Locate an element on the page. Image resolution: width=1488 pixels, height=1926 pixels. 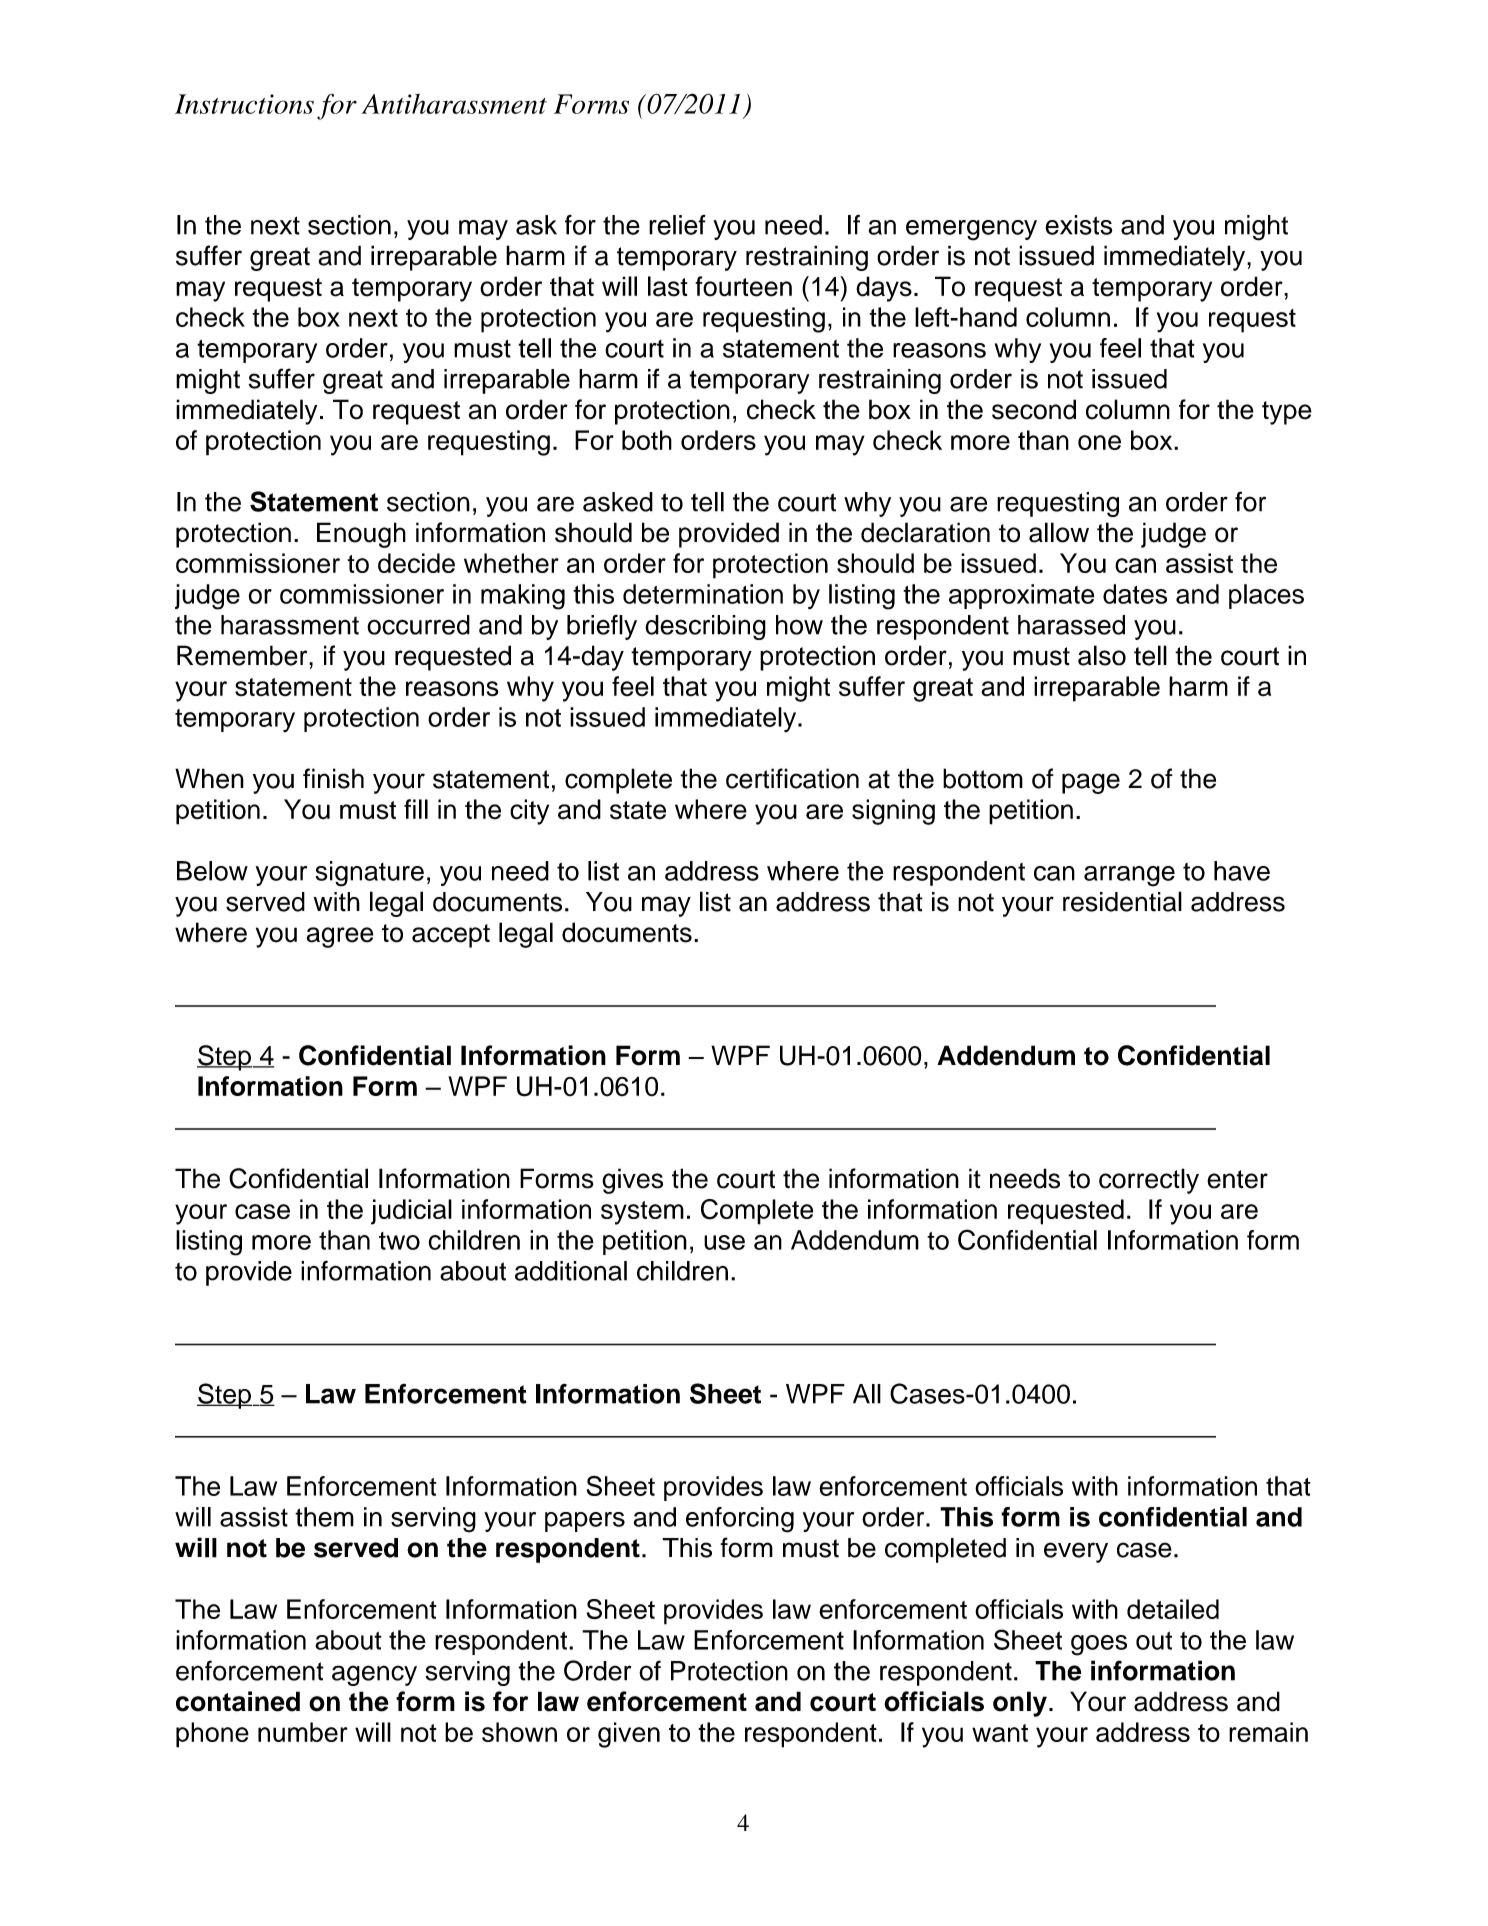
describing is located at coordinates (705, 627).
